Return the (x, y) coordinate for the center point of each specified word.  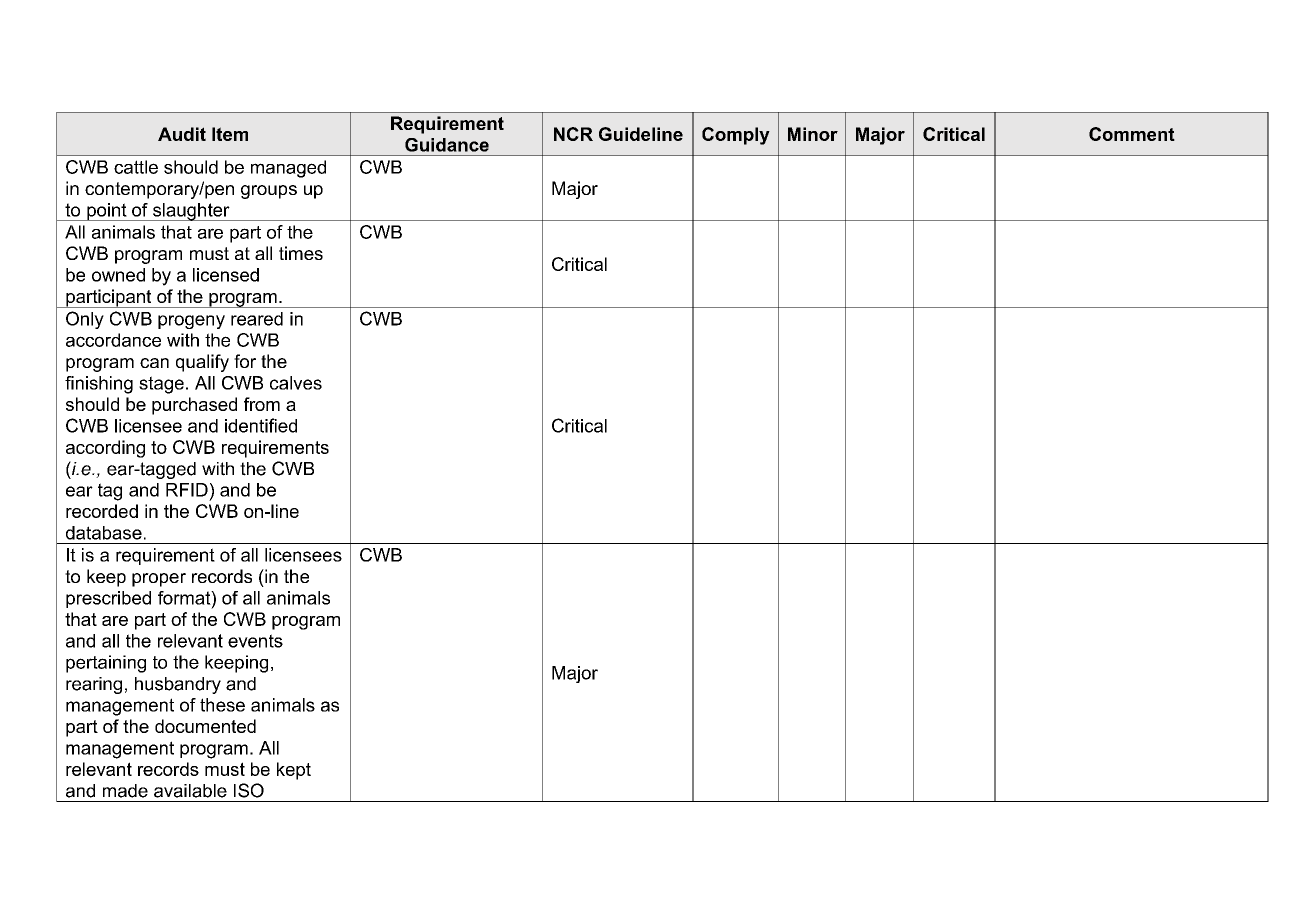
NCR (573, 134)
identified (261, 425)
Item (230, 134)
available (190, 791)
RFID (187, 490)
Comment (1132, 134)
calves (296, 383)
